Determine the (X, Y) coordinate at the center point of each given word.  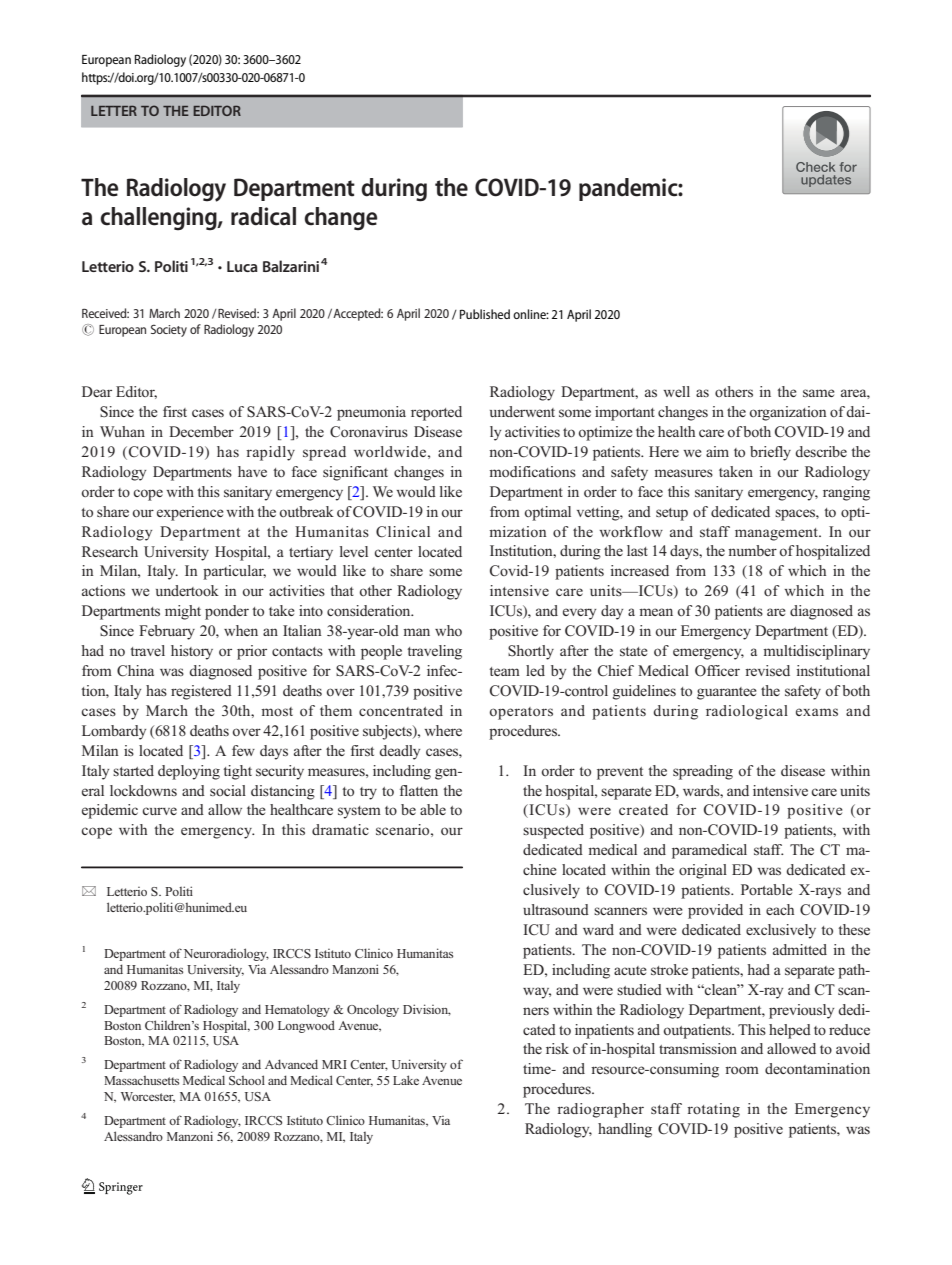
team (504, 671)
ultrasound (556, 909)
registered (201, 692)
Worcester (148, 1097)
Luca (242, 266)
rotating (713, 1110)
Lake (406, 1080)
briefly (770, 453)
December (201, 431)
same (819, 393)
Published (485, 314)
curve (159, 811)
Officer (717, 671)
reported (436, 413)
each (780, 909)
